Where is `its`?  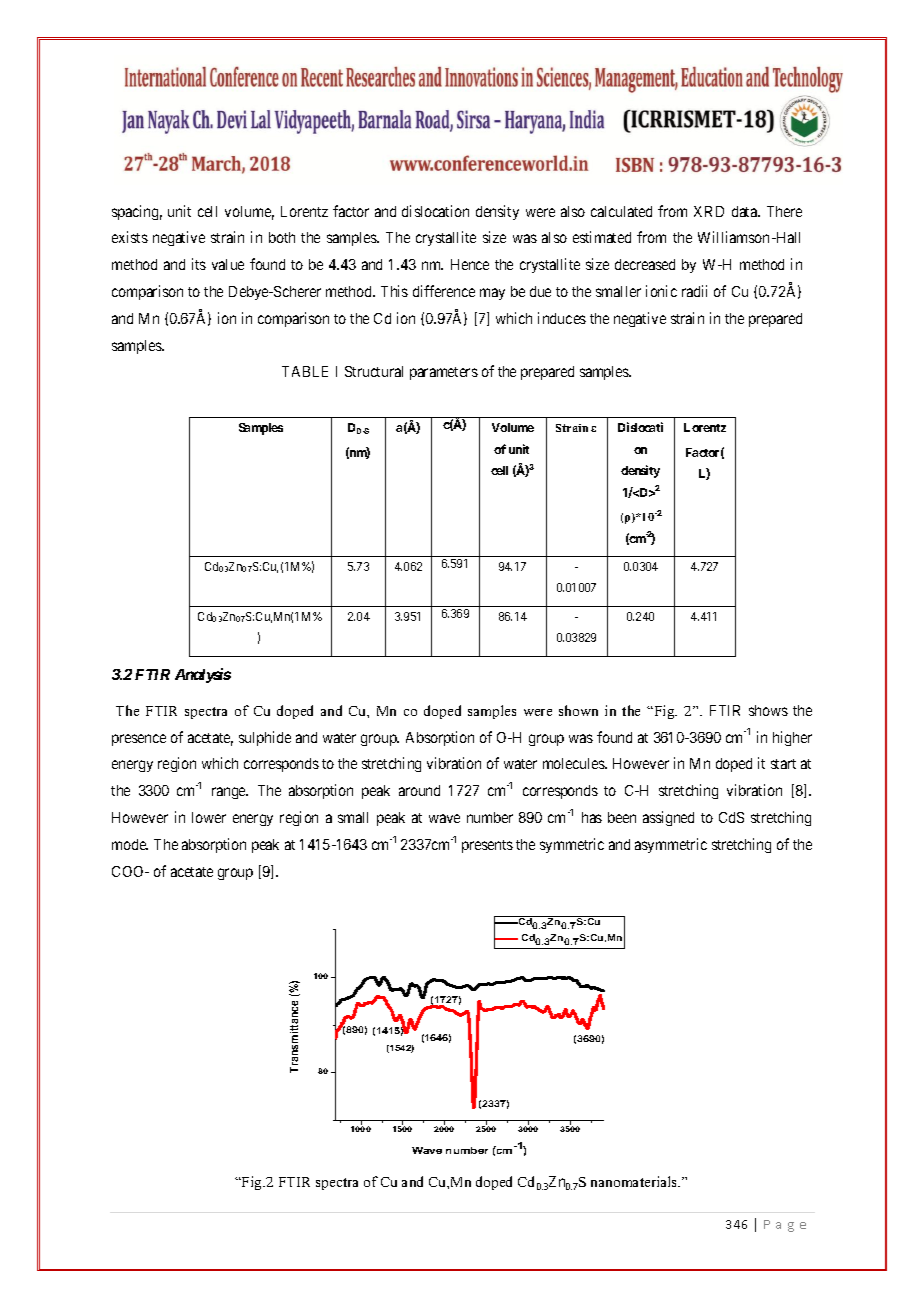
its is located at coordinates (199, 264).
